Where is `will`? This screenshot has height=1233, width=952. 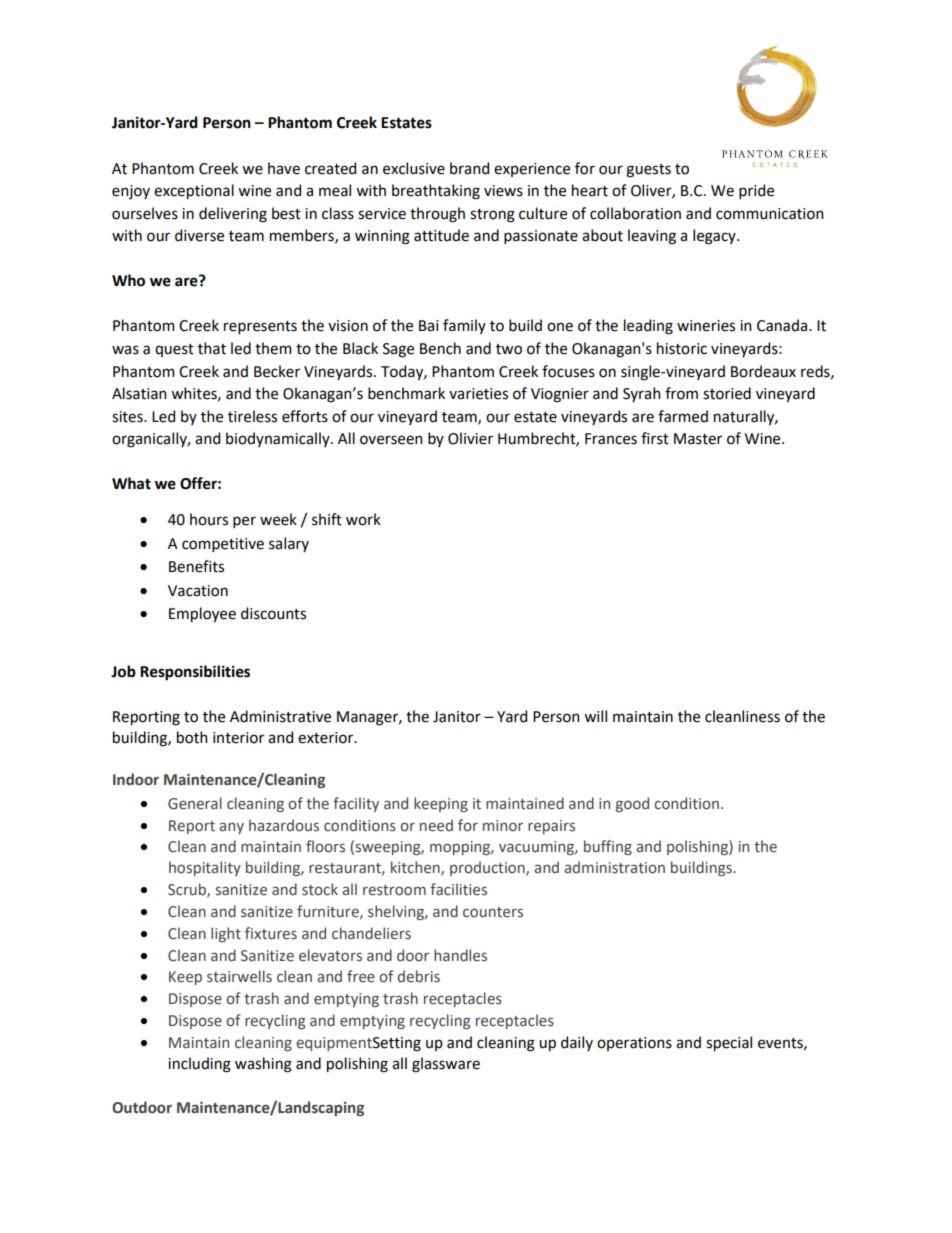
will is located at coordinates (595, 716).
